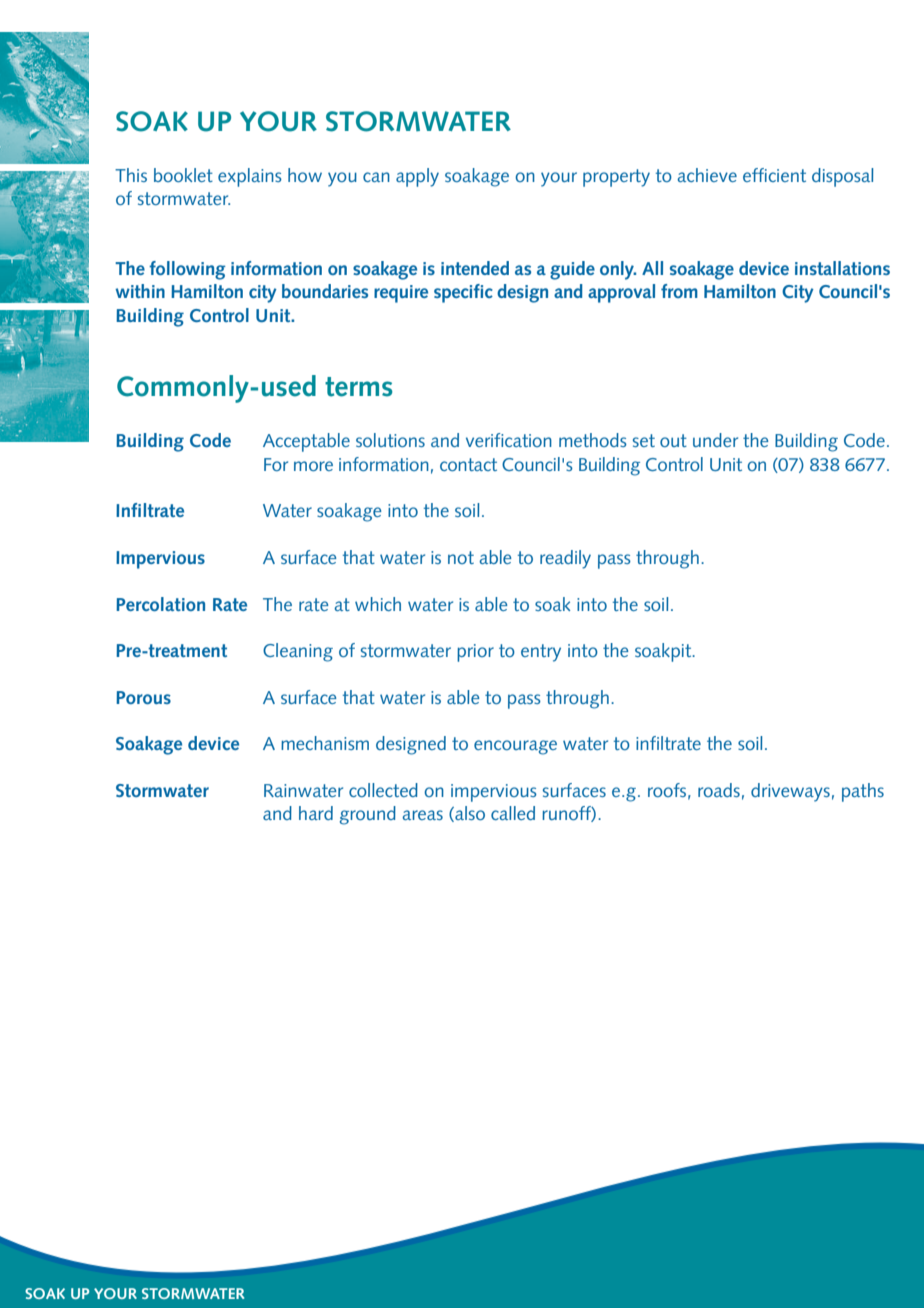  I want to click on under, so click(715, 440).
